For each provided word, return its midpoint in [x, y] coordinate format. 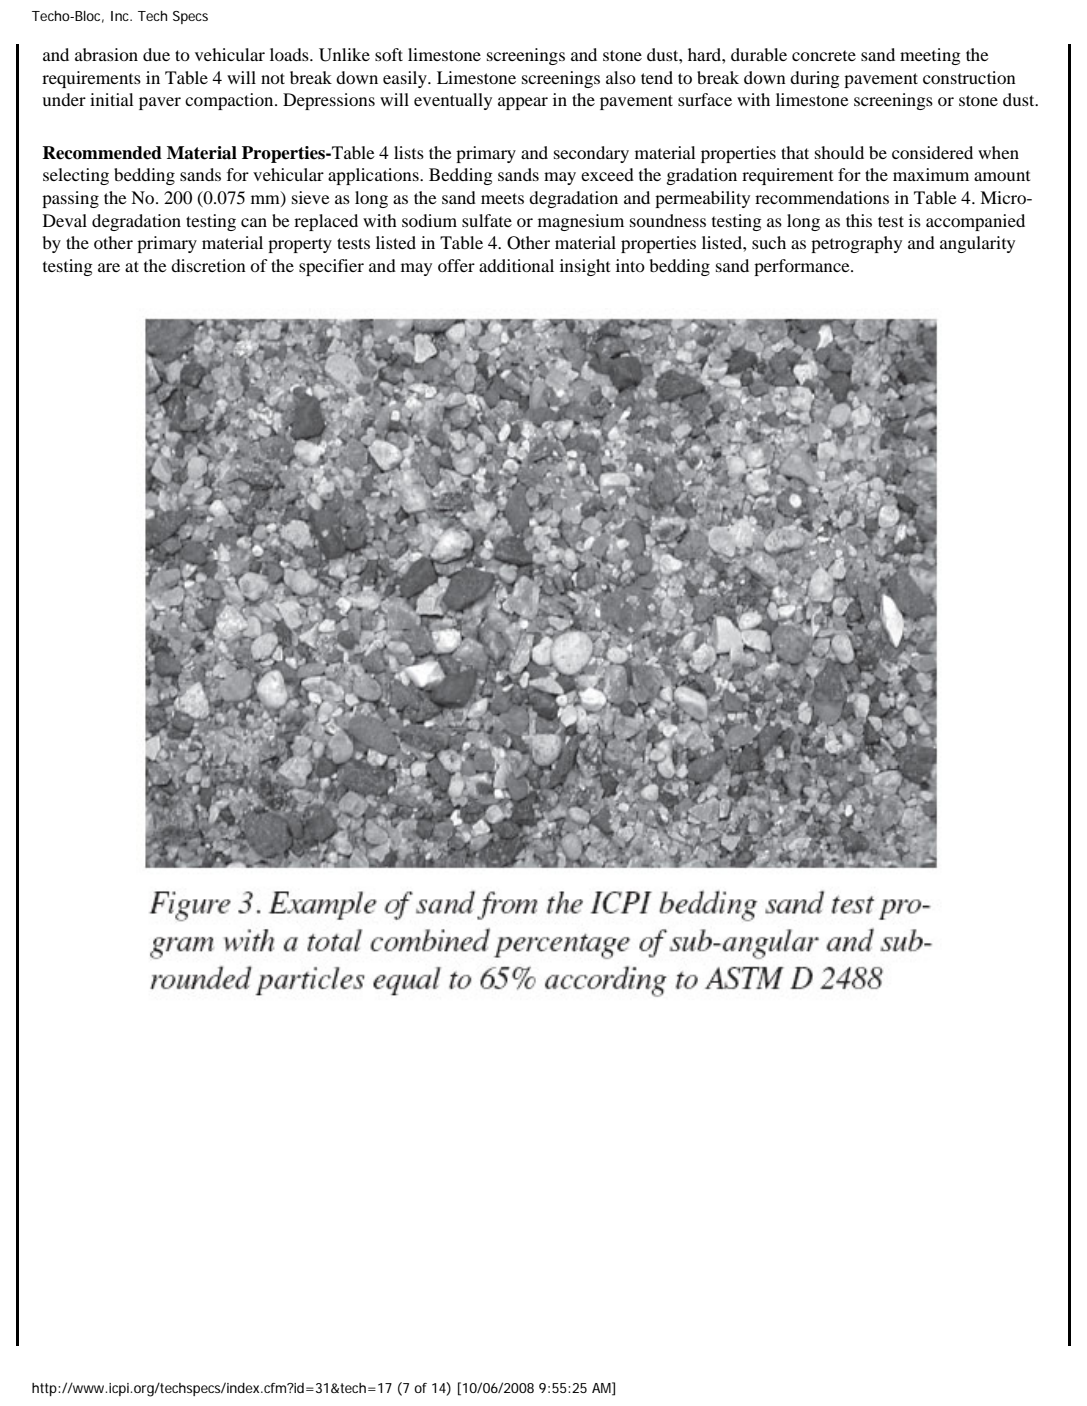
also [621, 77]
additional [516, 265]
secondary [591, 154]
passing [70, 199]
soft [389, 54]
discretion [208, 265]
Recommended [102, 153]
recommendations [822, 197]
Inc [121, 16]
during [815, 79]
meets [502, 198]
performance [803, 267]
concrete [824, 55]
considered [932, 152]
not [273, 78]
